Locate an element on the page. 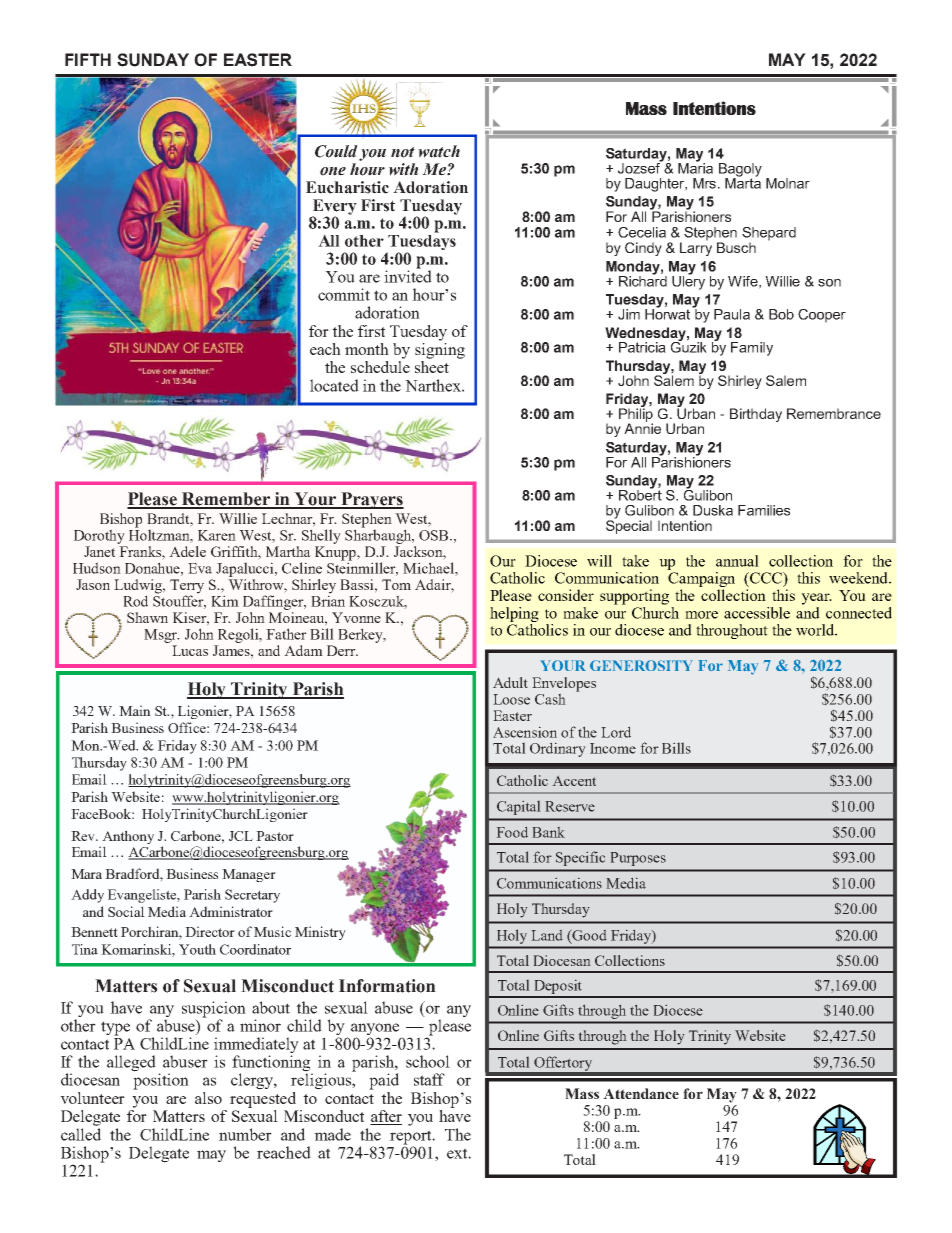 This image has width=952, height=1233. helping is located at coordinates (514, 614).
